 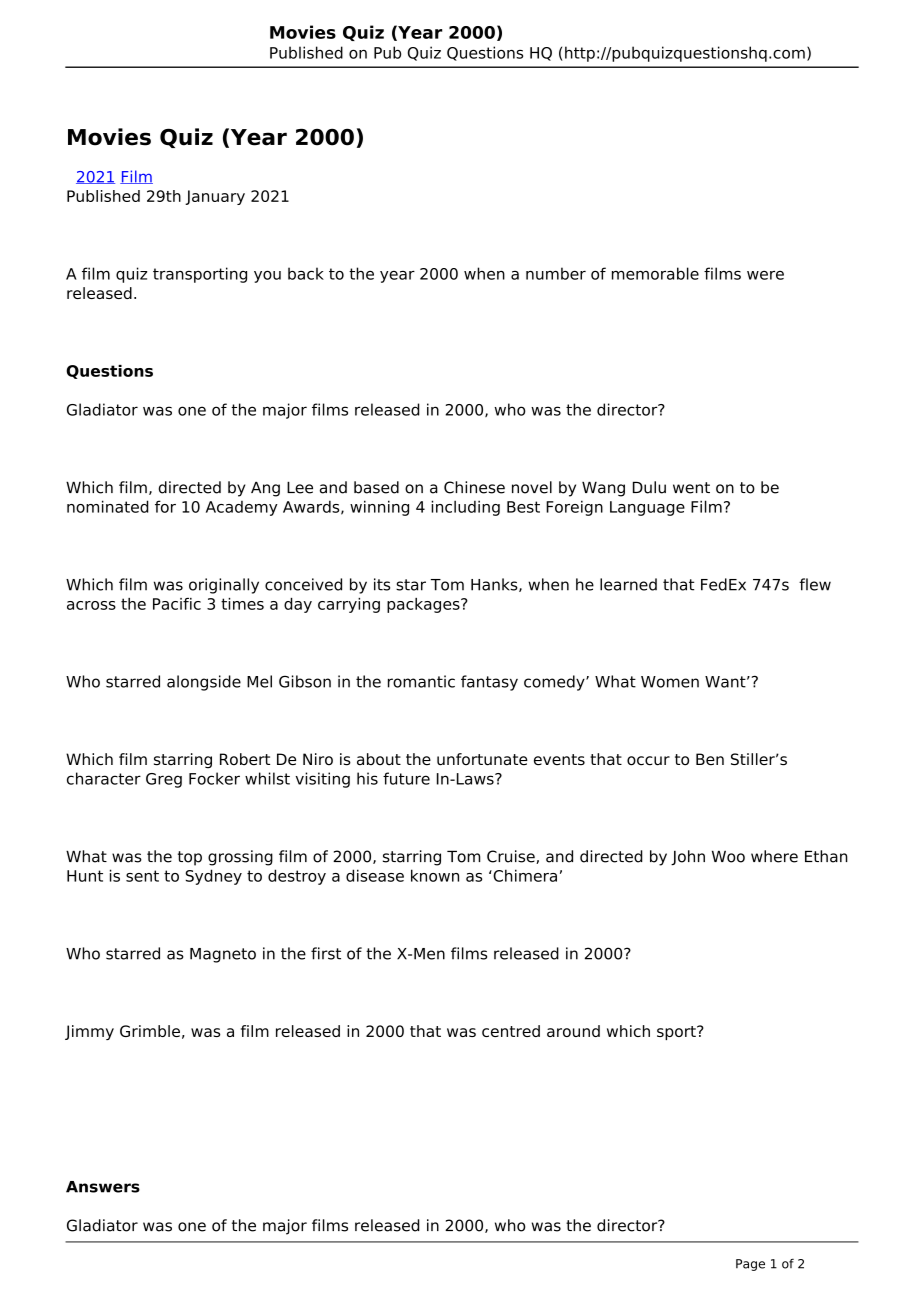 What do you see at coordinates (511, 1031) in the screenshot?
I see `centred` at bounding box center [511, 1031].
